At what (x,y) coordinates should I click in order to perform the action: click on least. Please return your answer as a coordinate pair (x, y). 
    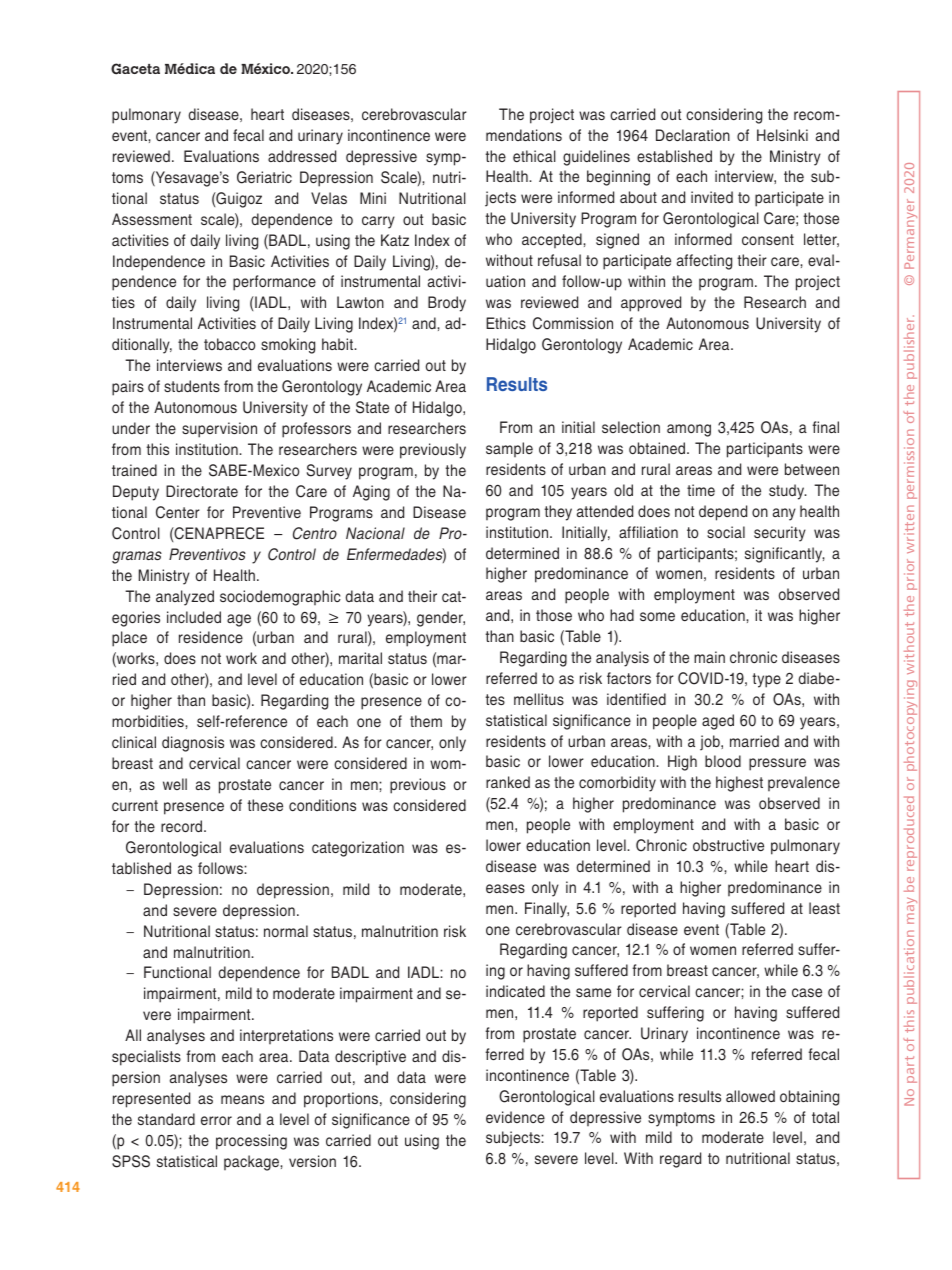
    Looking at the image, I should click on (824, 908).
